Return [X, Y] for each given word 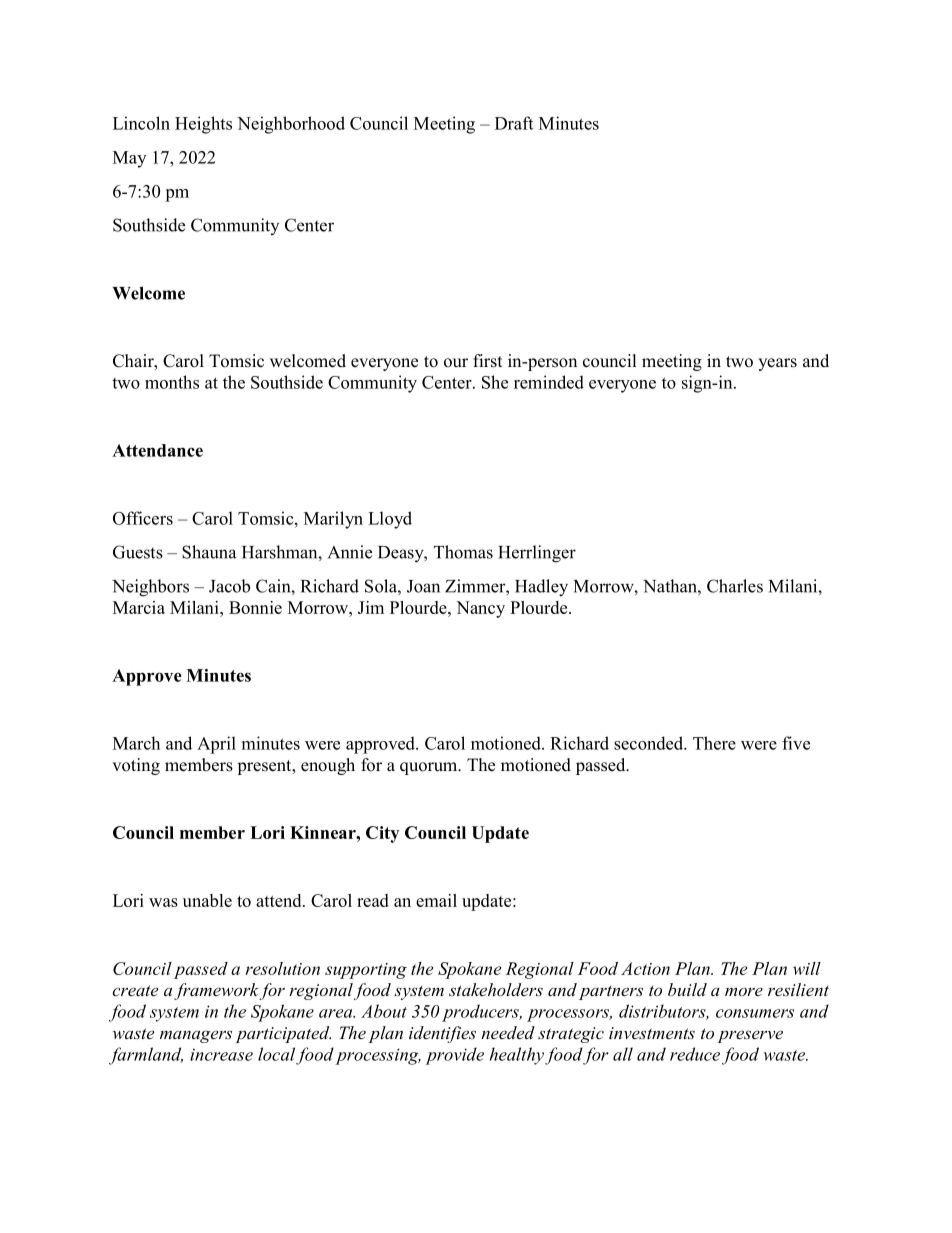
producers [481, 1013]
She [495, 382]
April [216, 745]
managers [196, 1036]
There [714, 743]
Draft [514, 123]
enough [328, 766]
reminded [549, 382]
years [777, 364]
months [172, 382]
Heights [203, 125]
